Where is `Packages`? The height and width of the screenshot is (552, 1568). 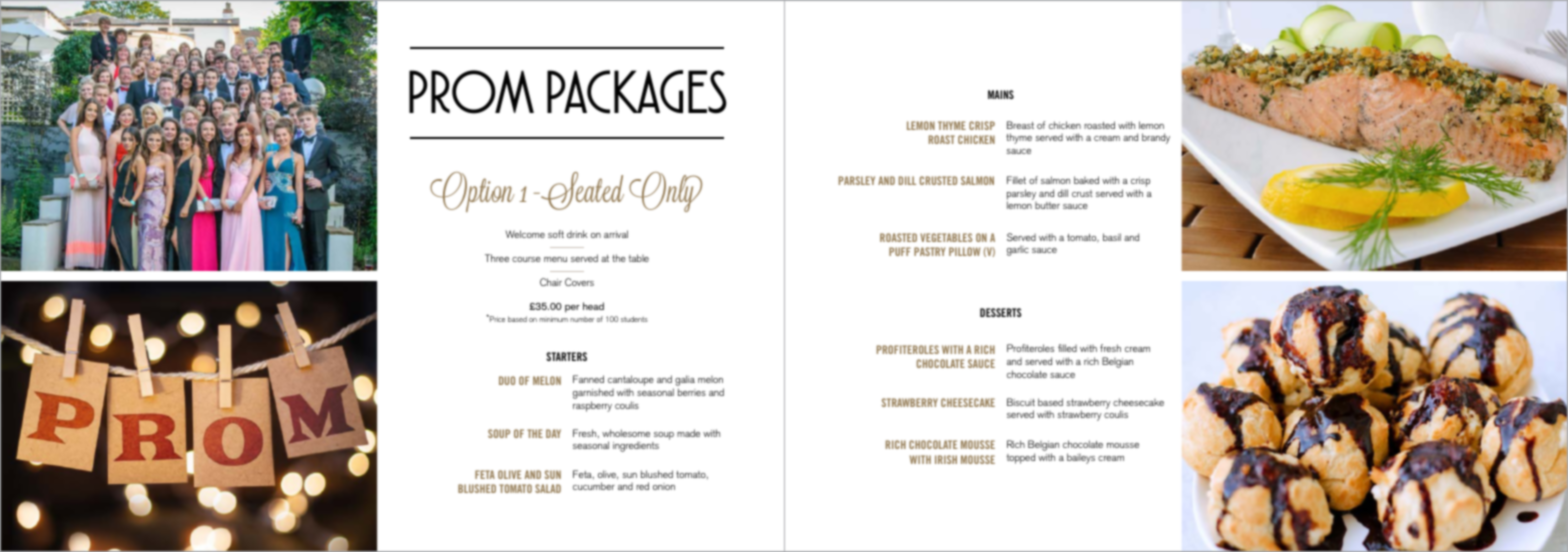
Packages is located at coordinates (637, 92).
